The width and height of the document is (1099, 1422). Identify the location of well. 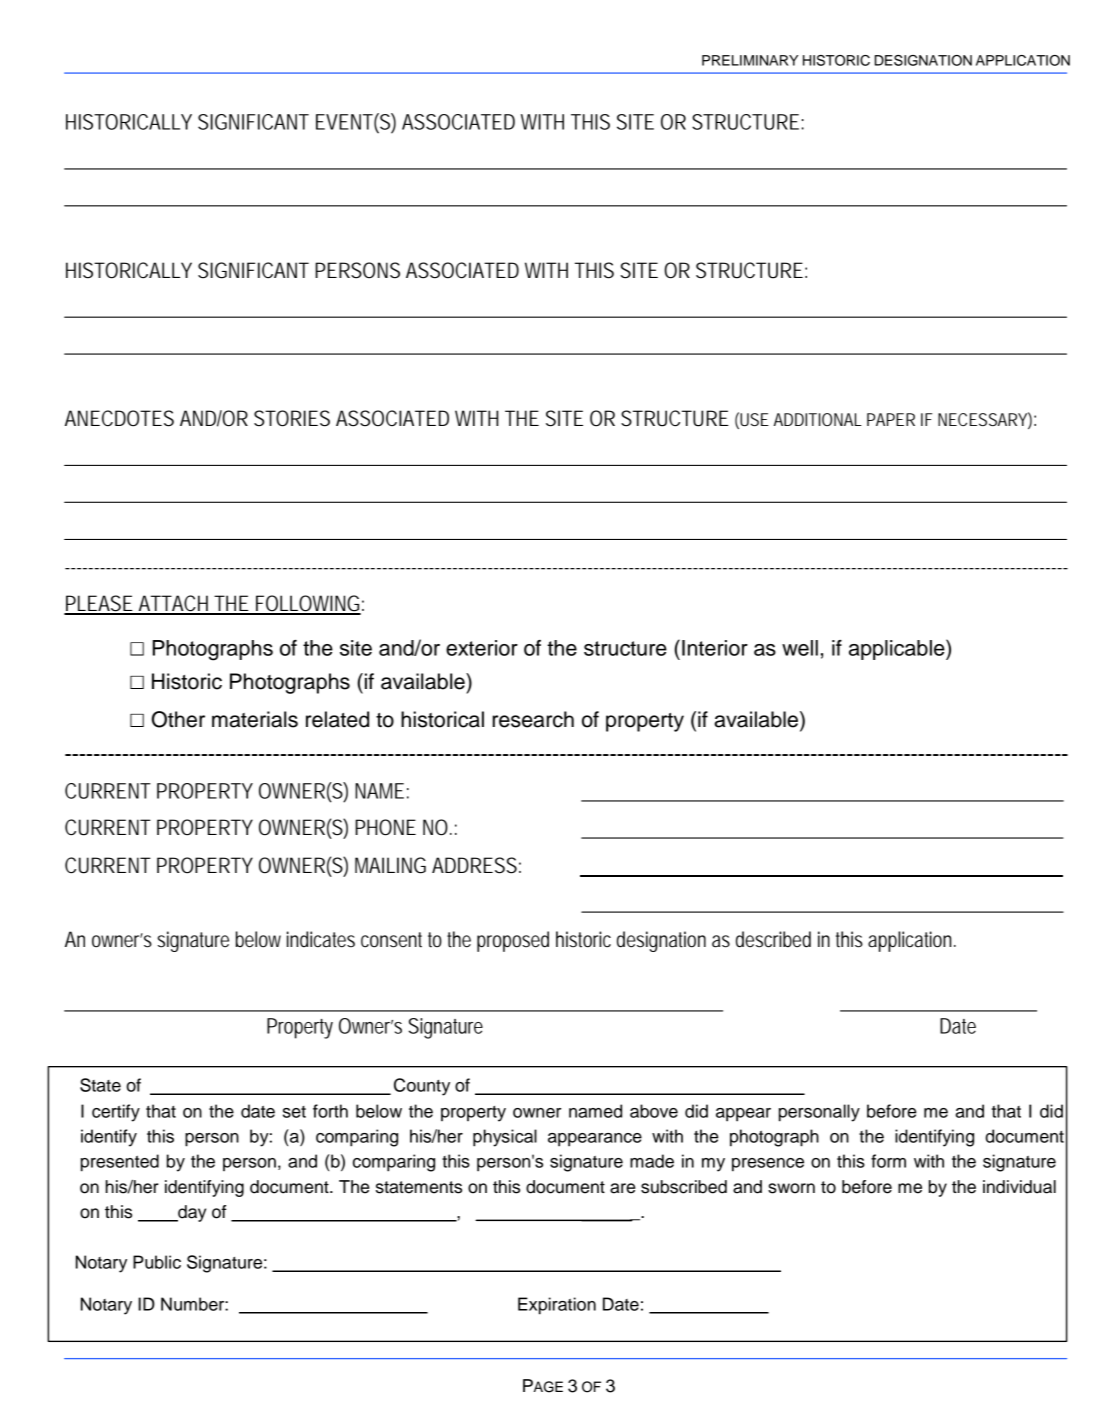
(800, 648).
